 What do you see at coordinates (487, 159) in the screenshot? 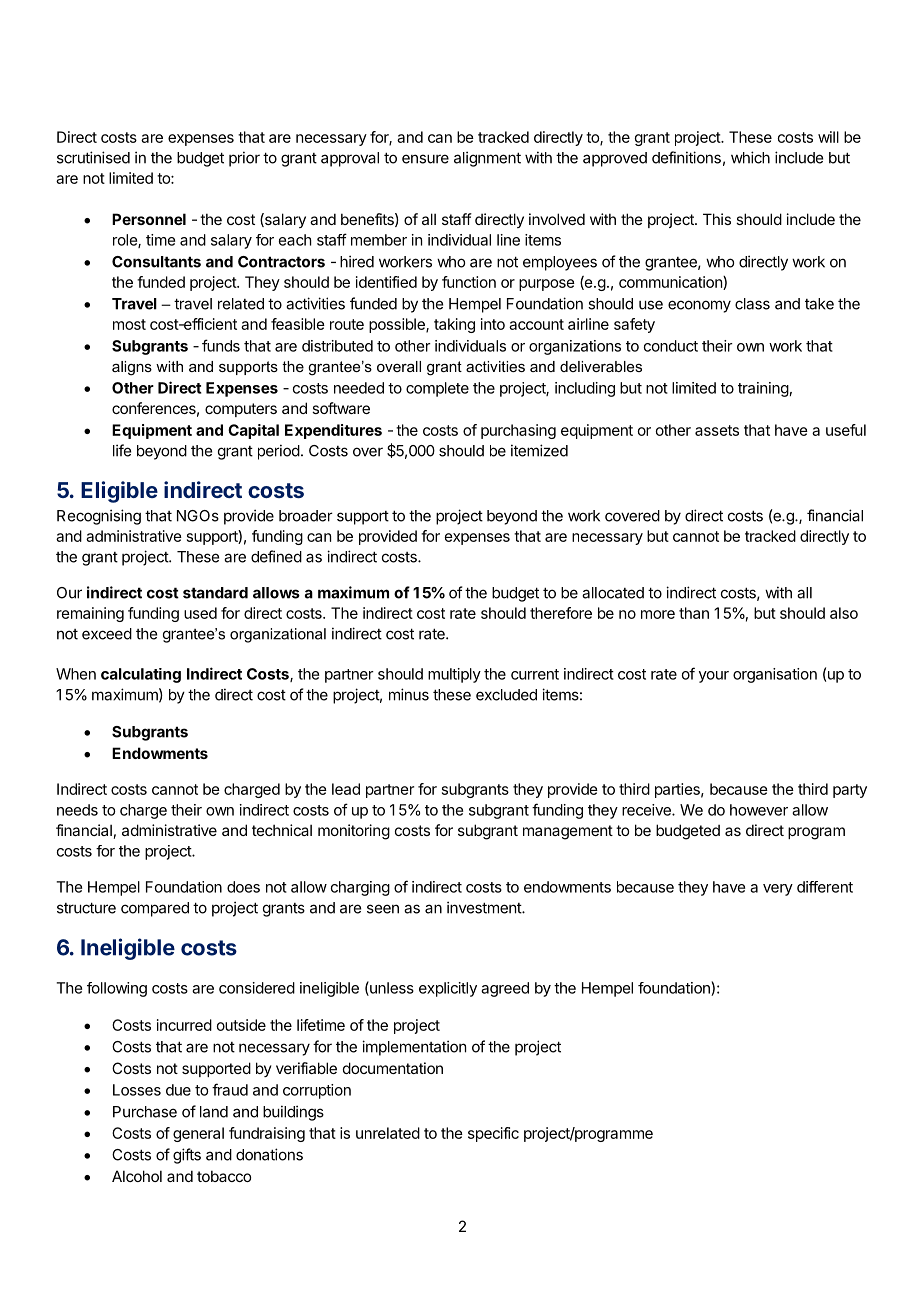
I see `alignment` at bounding box center [487, 159].
